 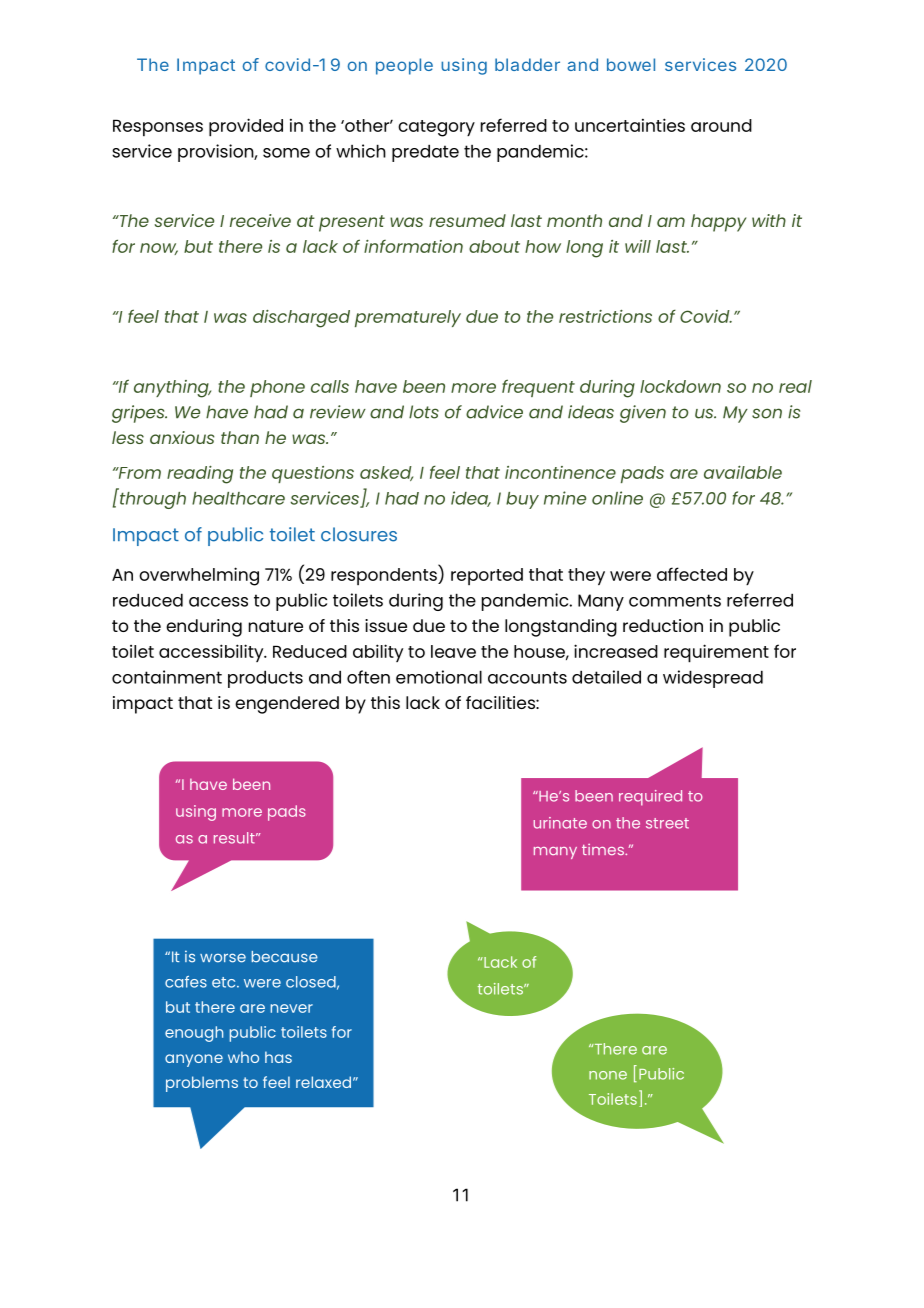 What do you see at coordinates (246, 127) in the screenshot?
I see `provided` at bounding box center [246, 127].
